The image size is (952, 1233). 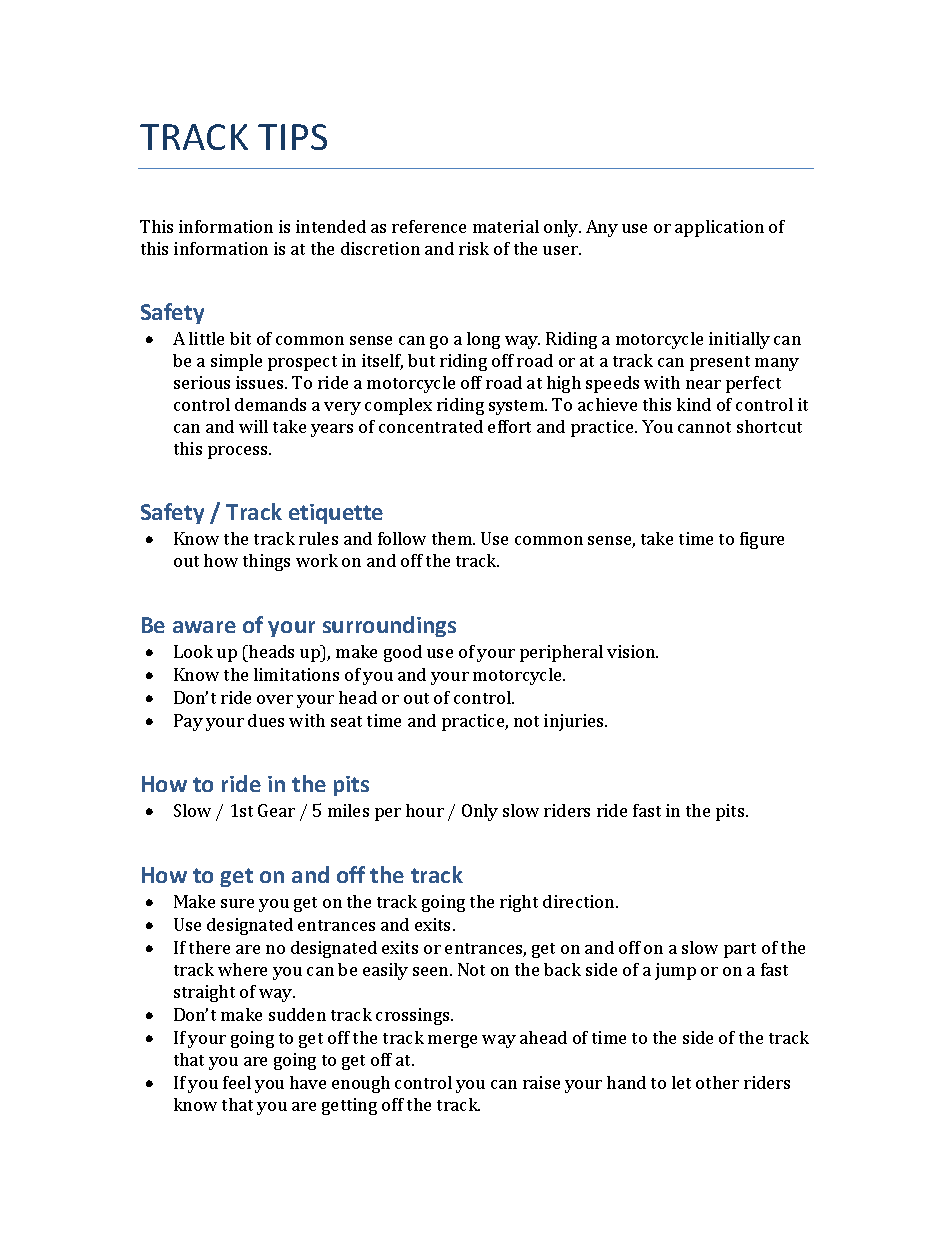 I want to click on vision, so click(x=632, y=651).
